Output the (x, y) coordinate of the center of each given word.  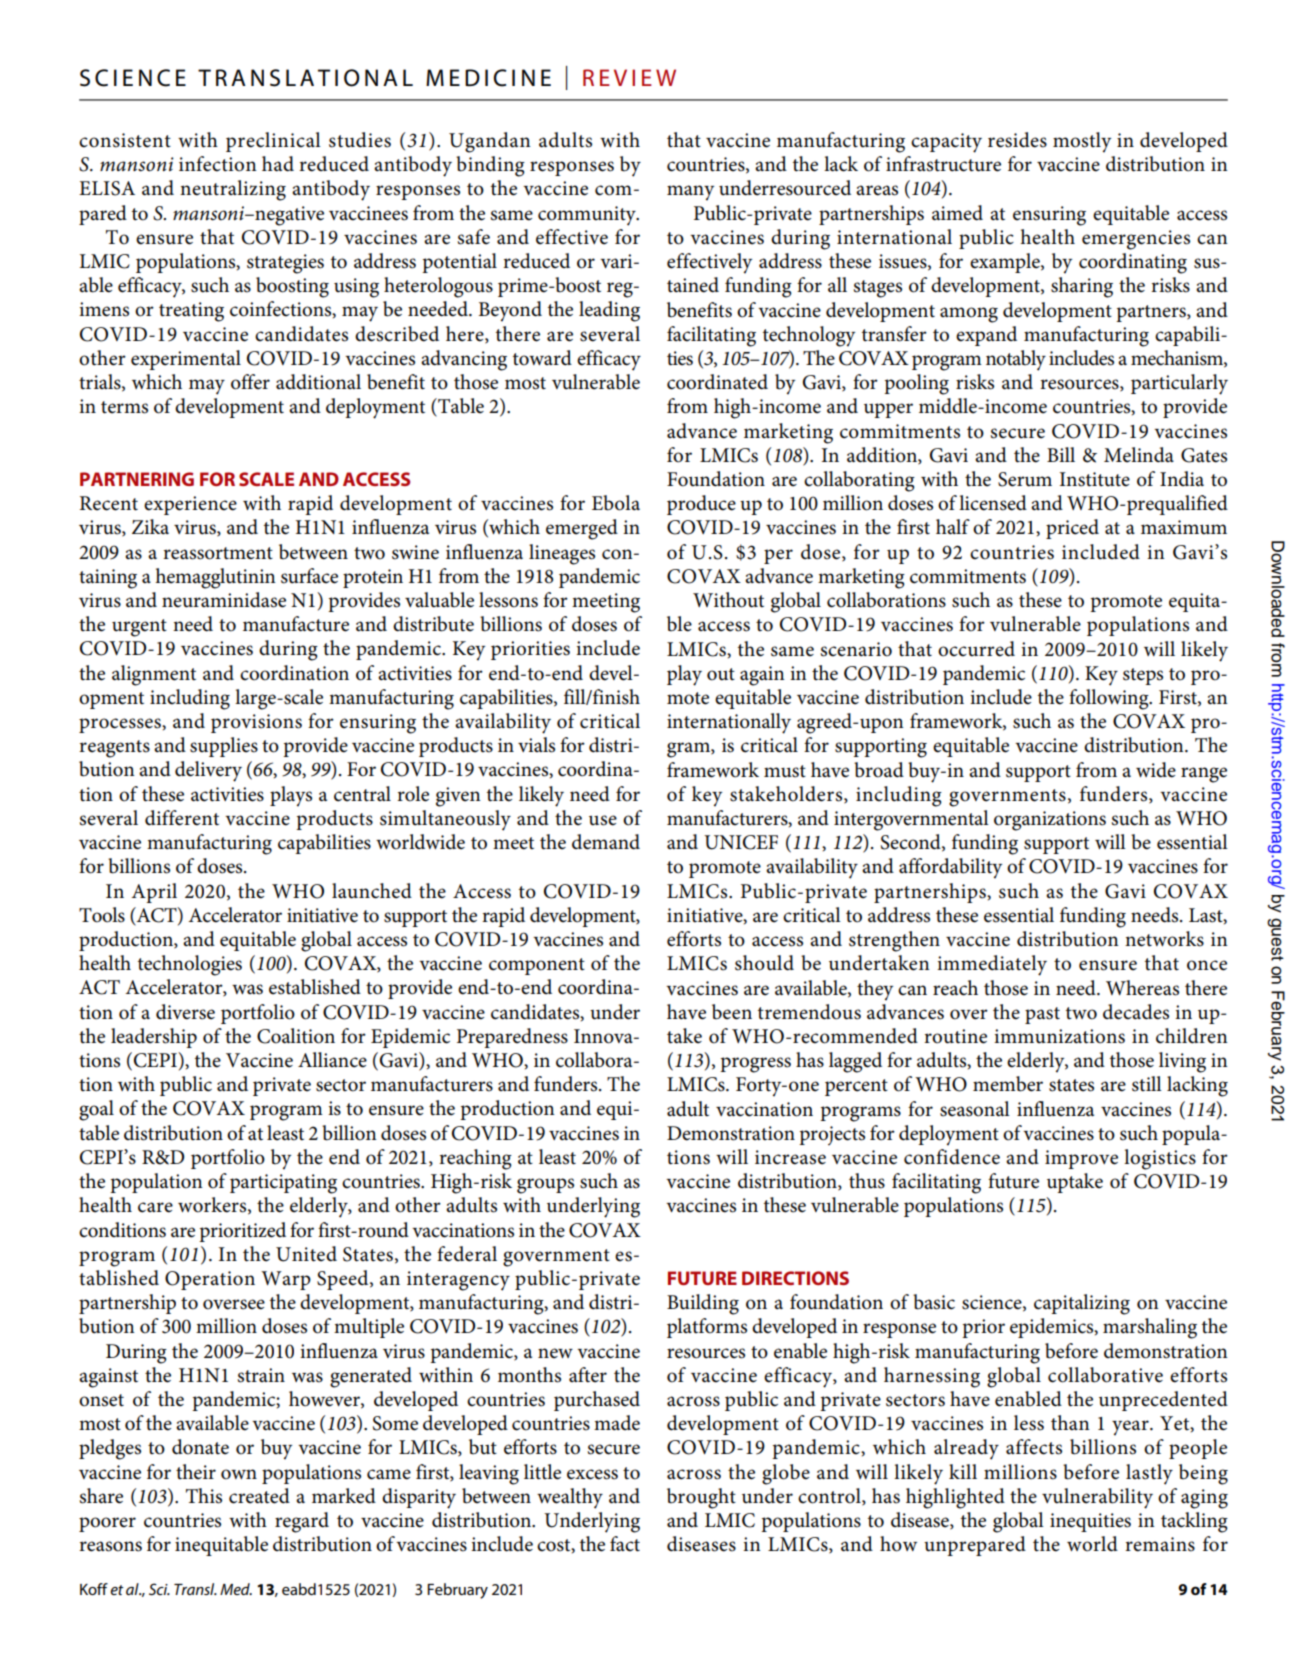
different (182, 818)
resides (1017, 140)
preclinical (273, 142)
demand (606, 842)
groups (545, 1186)
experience (190, 505)
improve (1081, 1159)
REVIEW (629, 77)
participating (283, 1184)
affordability (950, 868)
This (204, 1496)
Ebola (616, 503)
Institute (1095, 479)
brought (701, 1498)
